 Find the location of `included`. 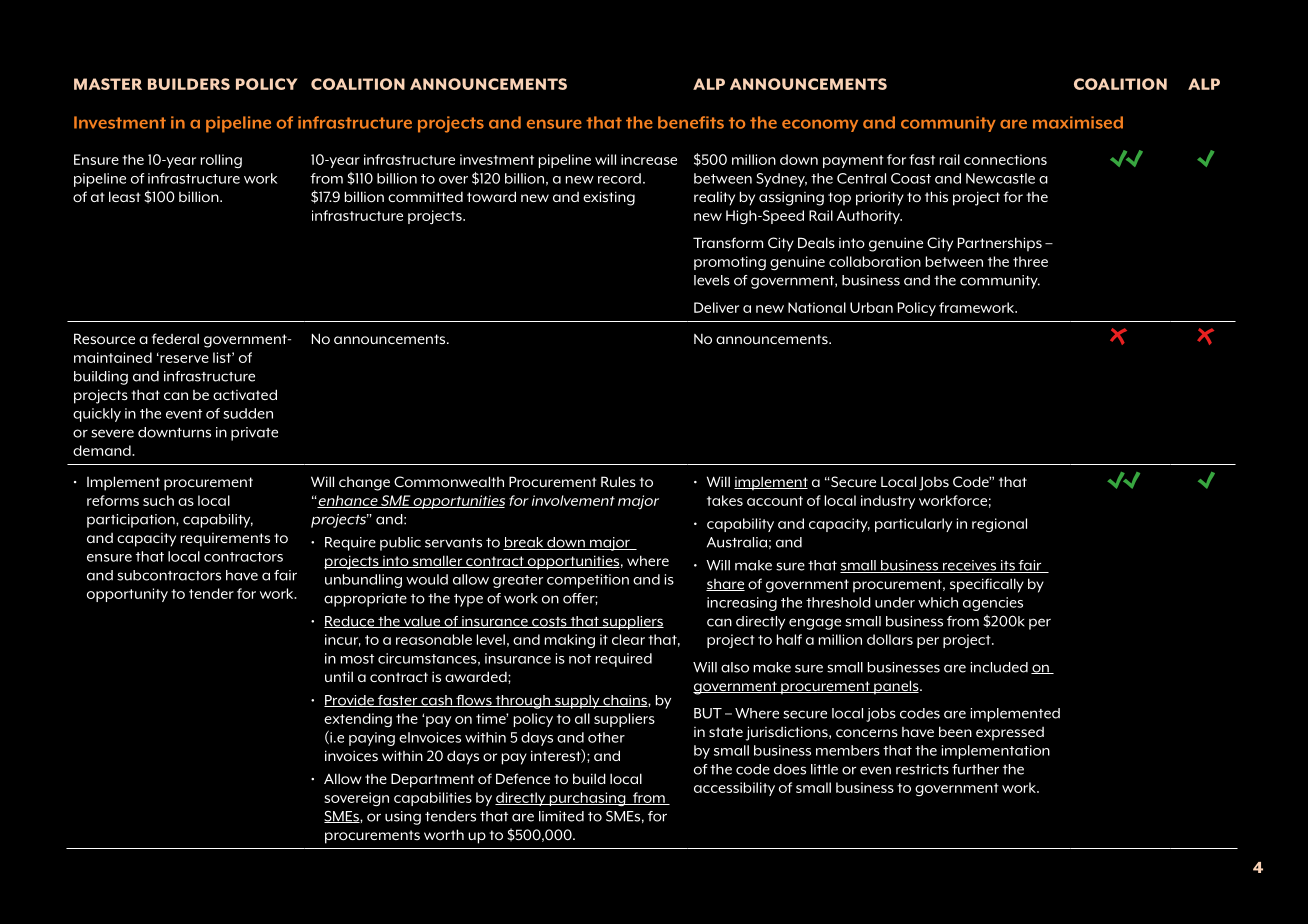

included is located at coordinates (999, 667).
